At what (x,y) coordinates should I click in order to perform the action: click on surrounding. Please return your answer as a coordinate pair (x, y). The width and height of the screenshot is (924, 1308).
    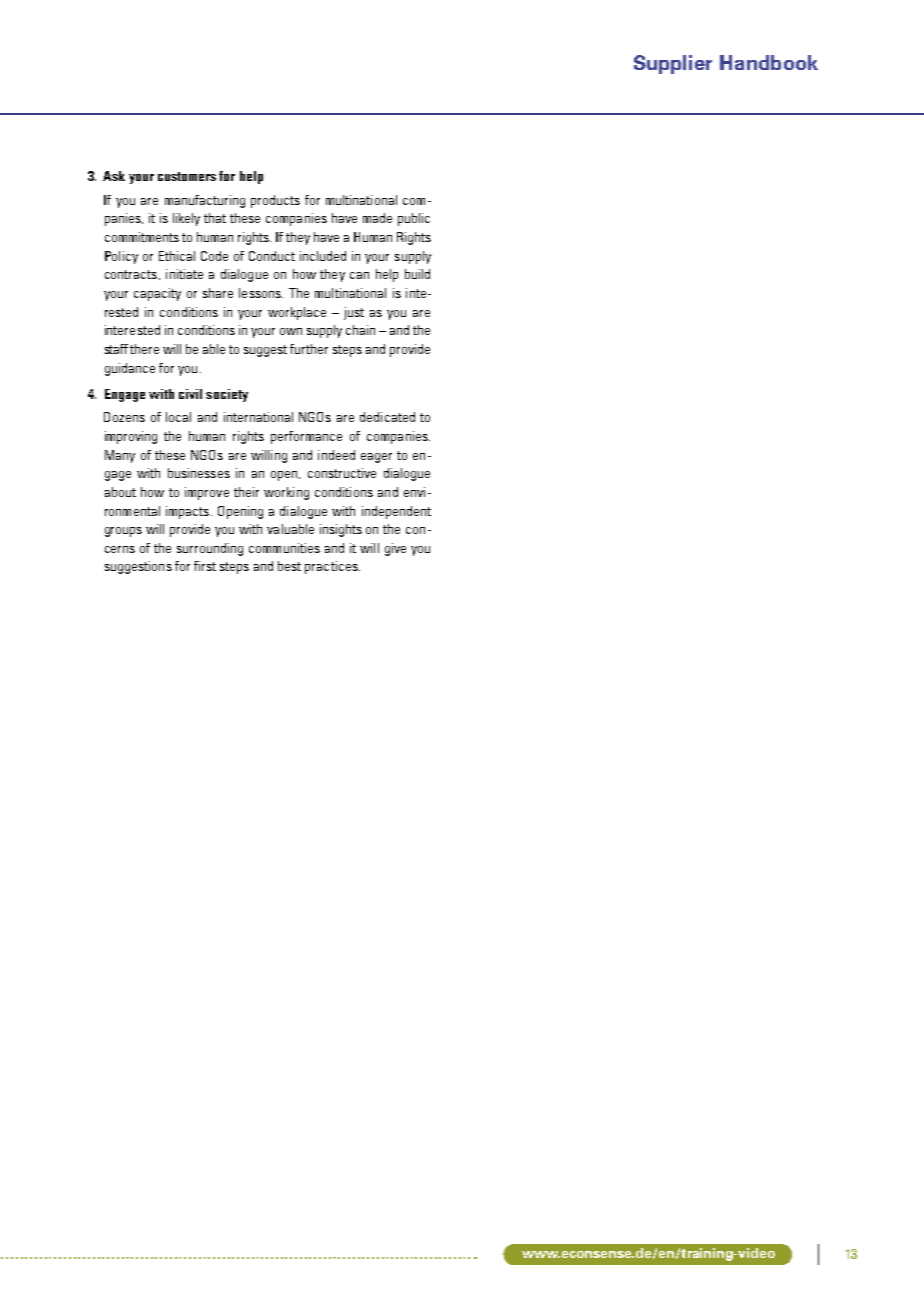
    Looking at the image, I should click on (210, 549).
